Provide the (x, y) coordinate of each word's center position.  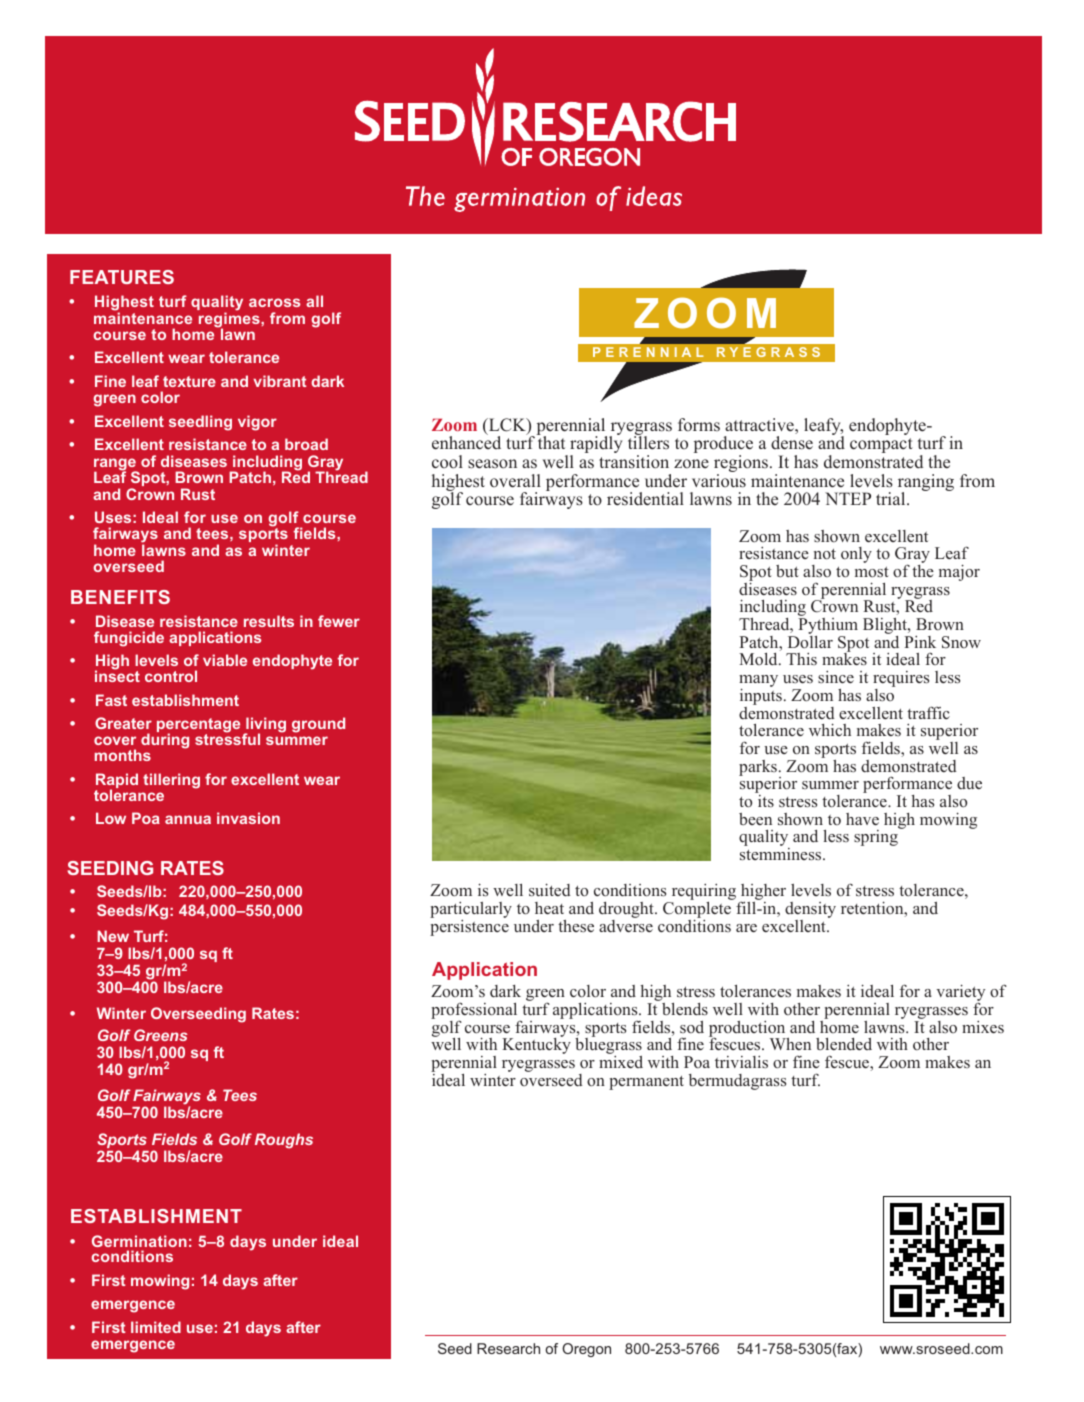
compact (881, 445)
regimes (230, 320)
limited (156, 1327)
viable (225, 660)
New (113, 936)
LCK (507, 426)
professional (475, 1012)
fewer (339, 621)
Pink (920, 642)
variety (960, 994)
